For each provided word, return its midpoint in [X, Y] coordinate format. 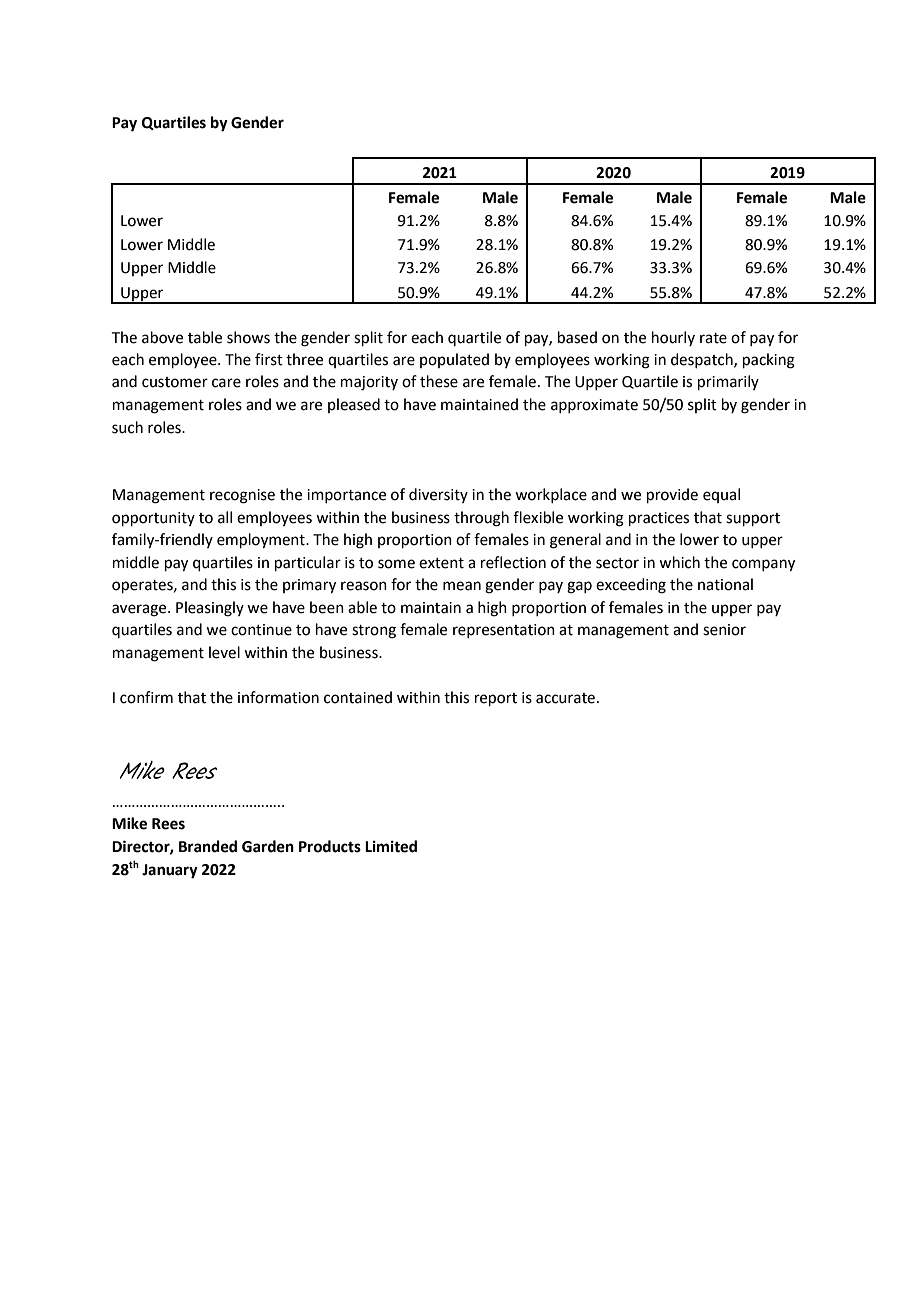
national [725, 584]
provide [672, 495]
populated [454, 360]
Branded [208, 846]
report [496, 699]
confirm [146, 697]
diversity [438, 495]
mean [462, 586]
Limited [391, 846]
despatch [703, 360]
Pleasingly [210, 609]
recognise [242, 496]
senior [724, 630]
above [162, 337]
